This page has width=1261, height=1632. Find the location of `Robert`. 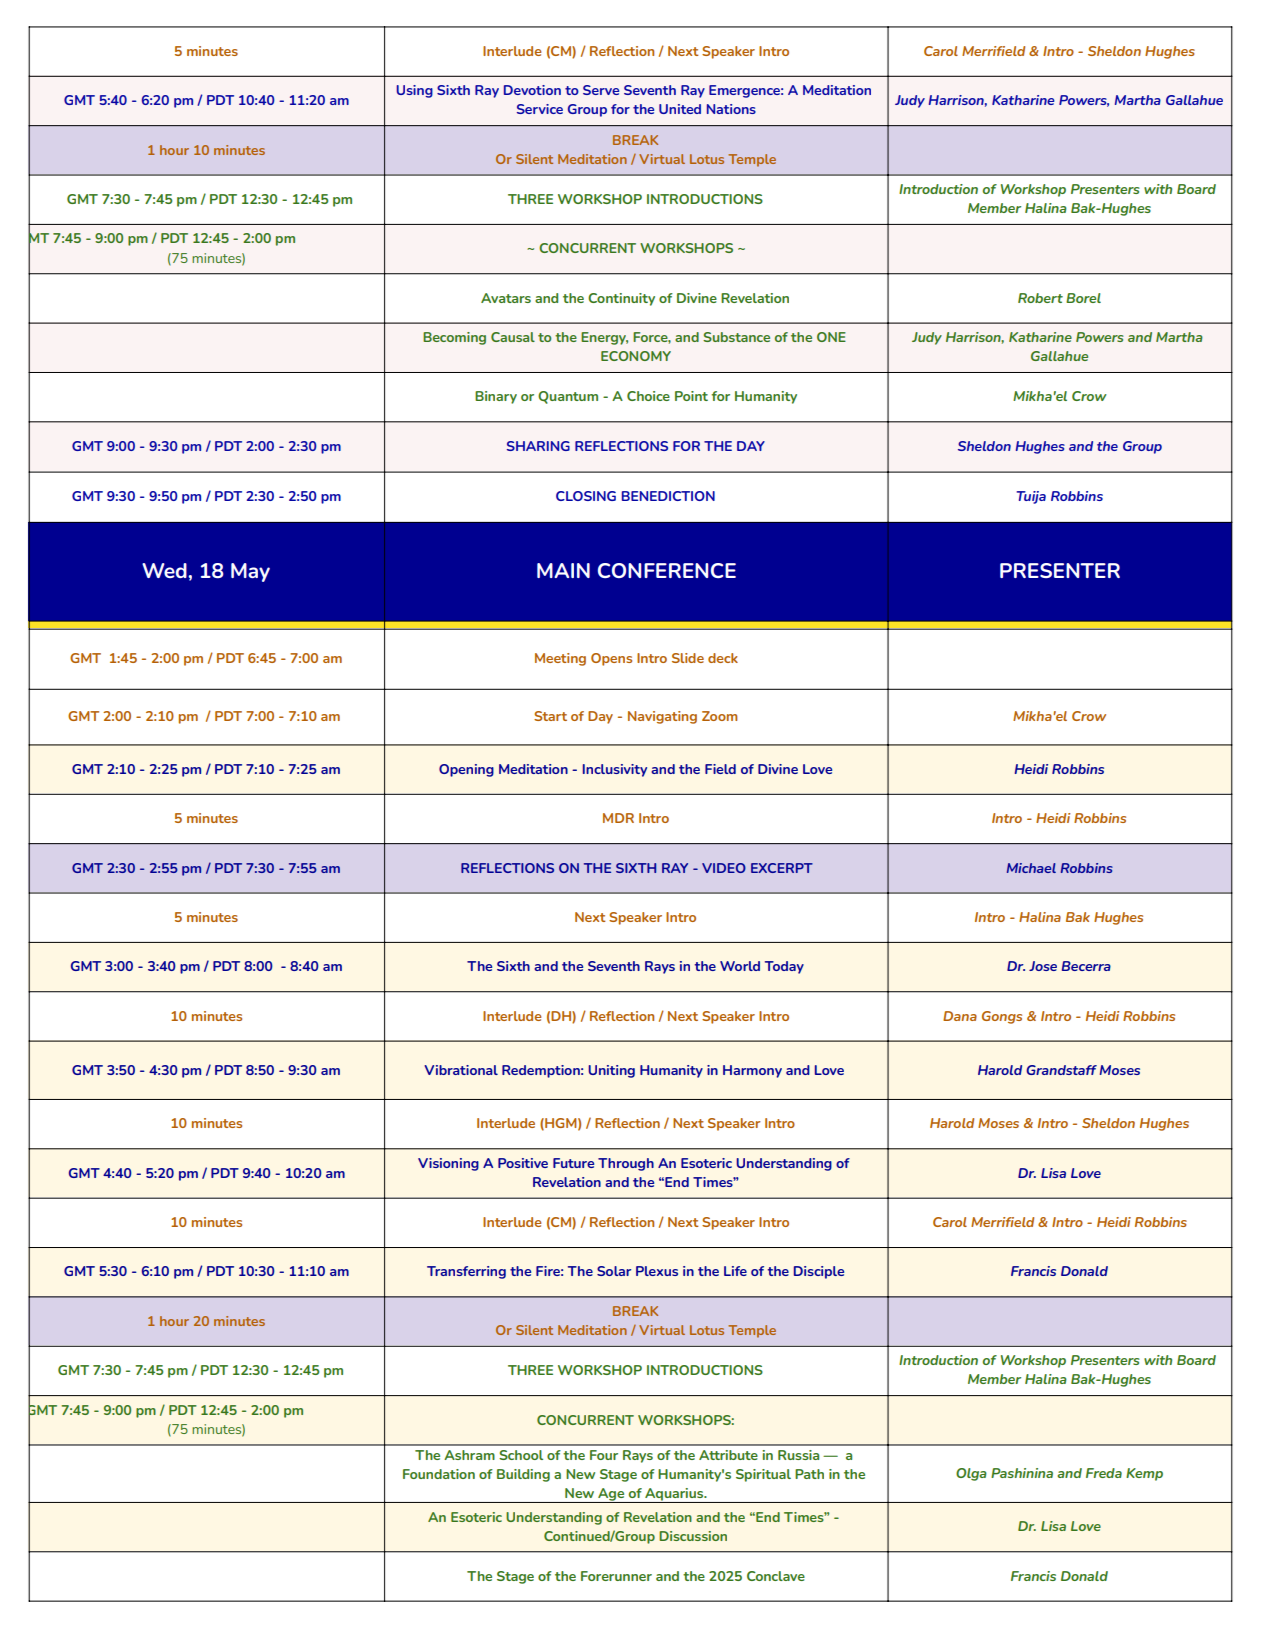

Robert is located at coordinates (1040, 298).
